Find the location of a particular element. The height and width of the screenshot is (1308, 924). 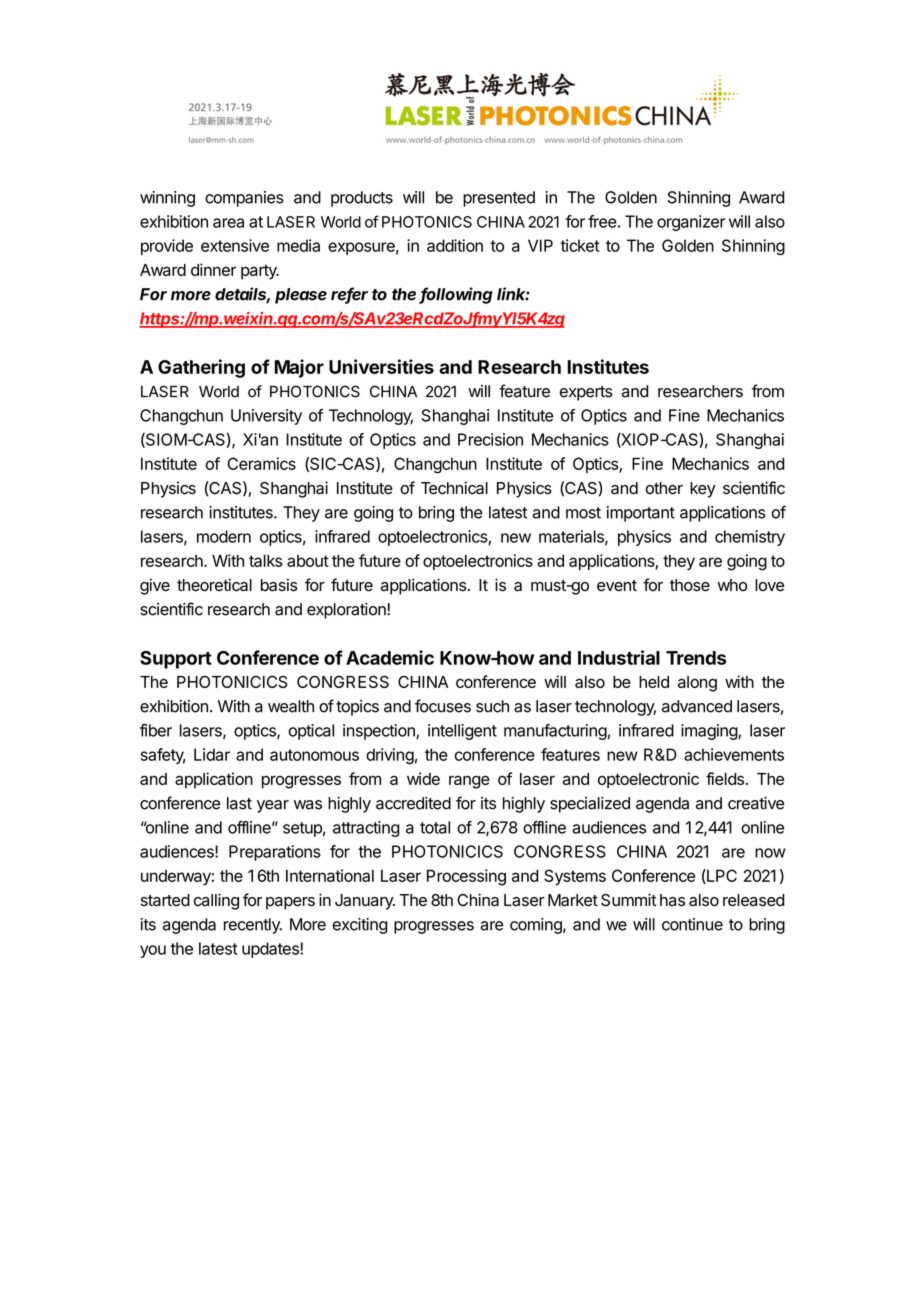

recently is located at coordinates (253, 926).
